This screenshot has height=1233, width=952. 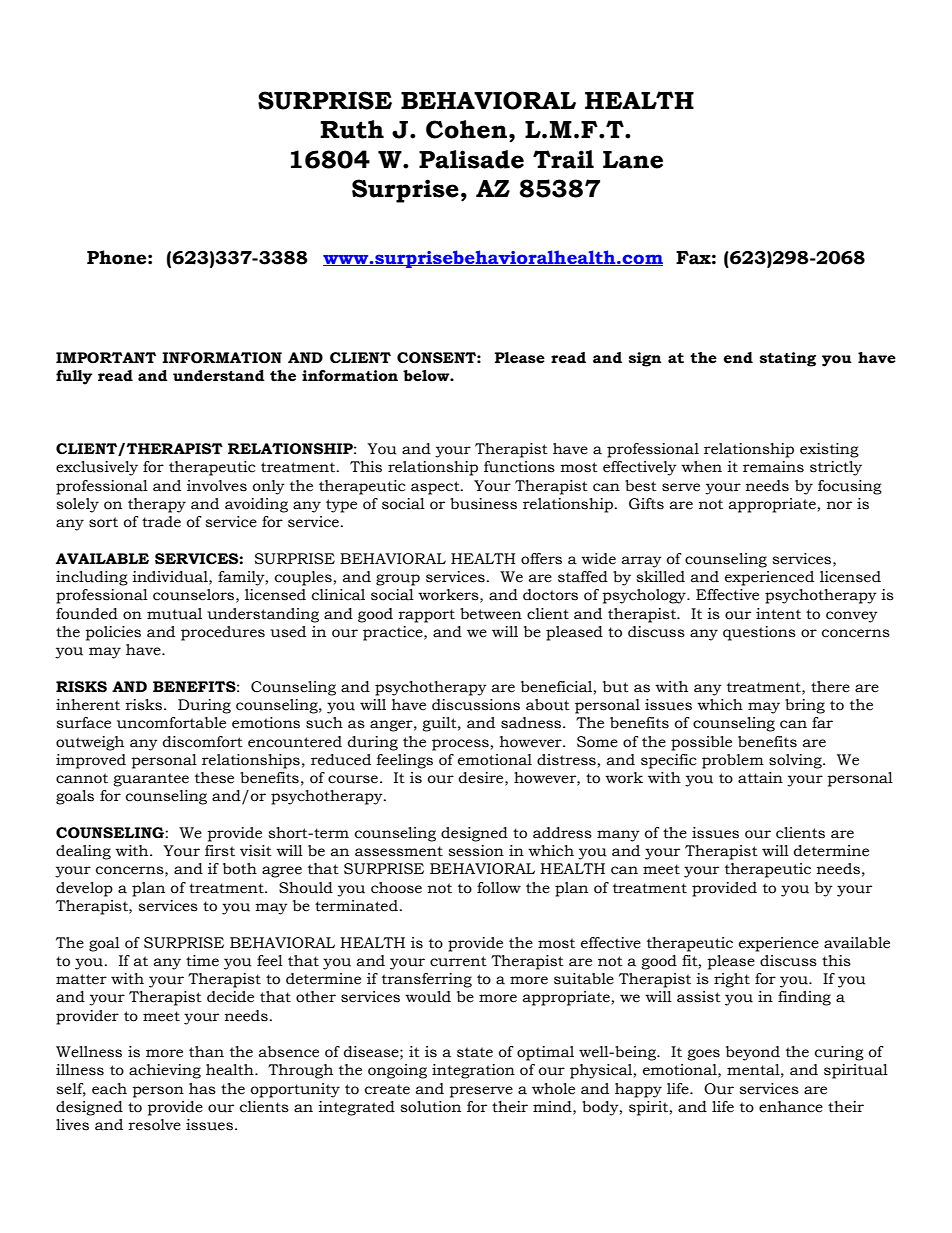 I want to click on Palisade, so click(x=471, y=159).
